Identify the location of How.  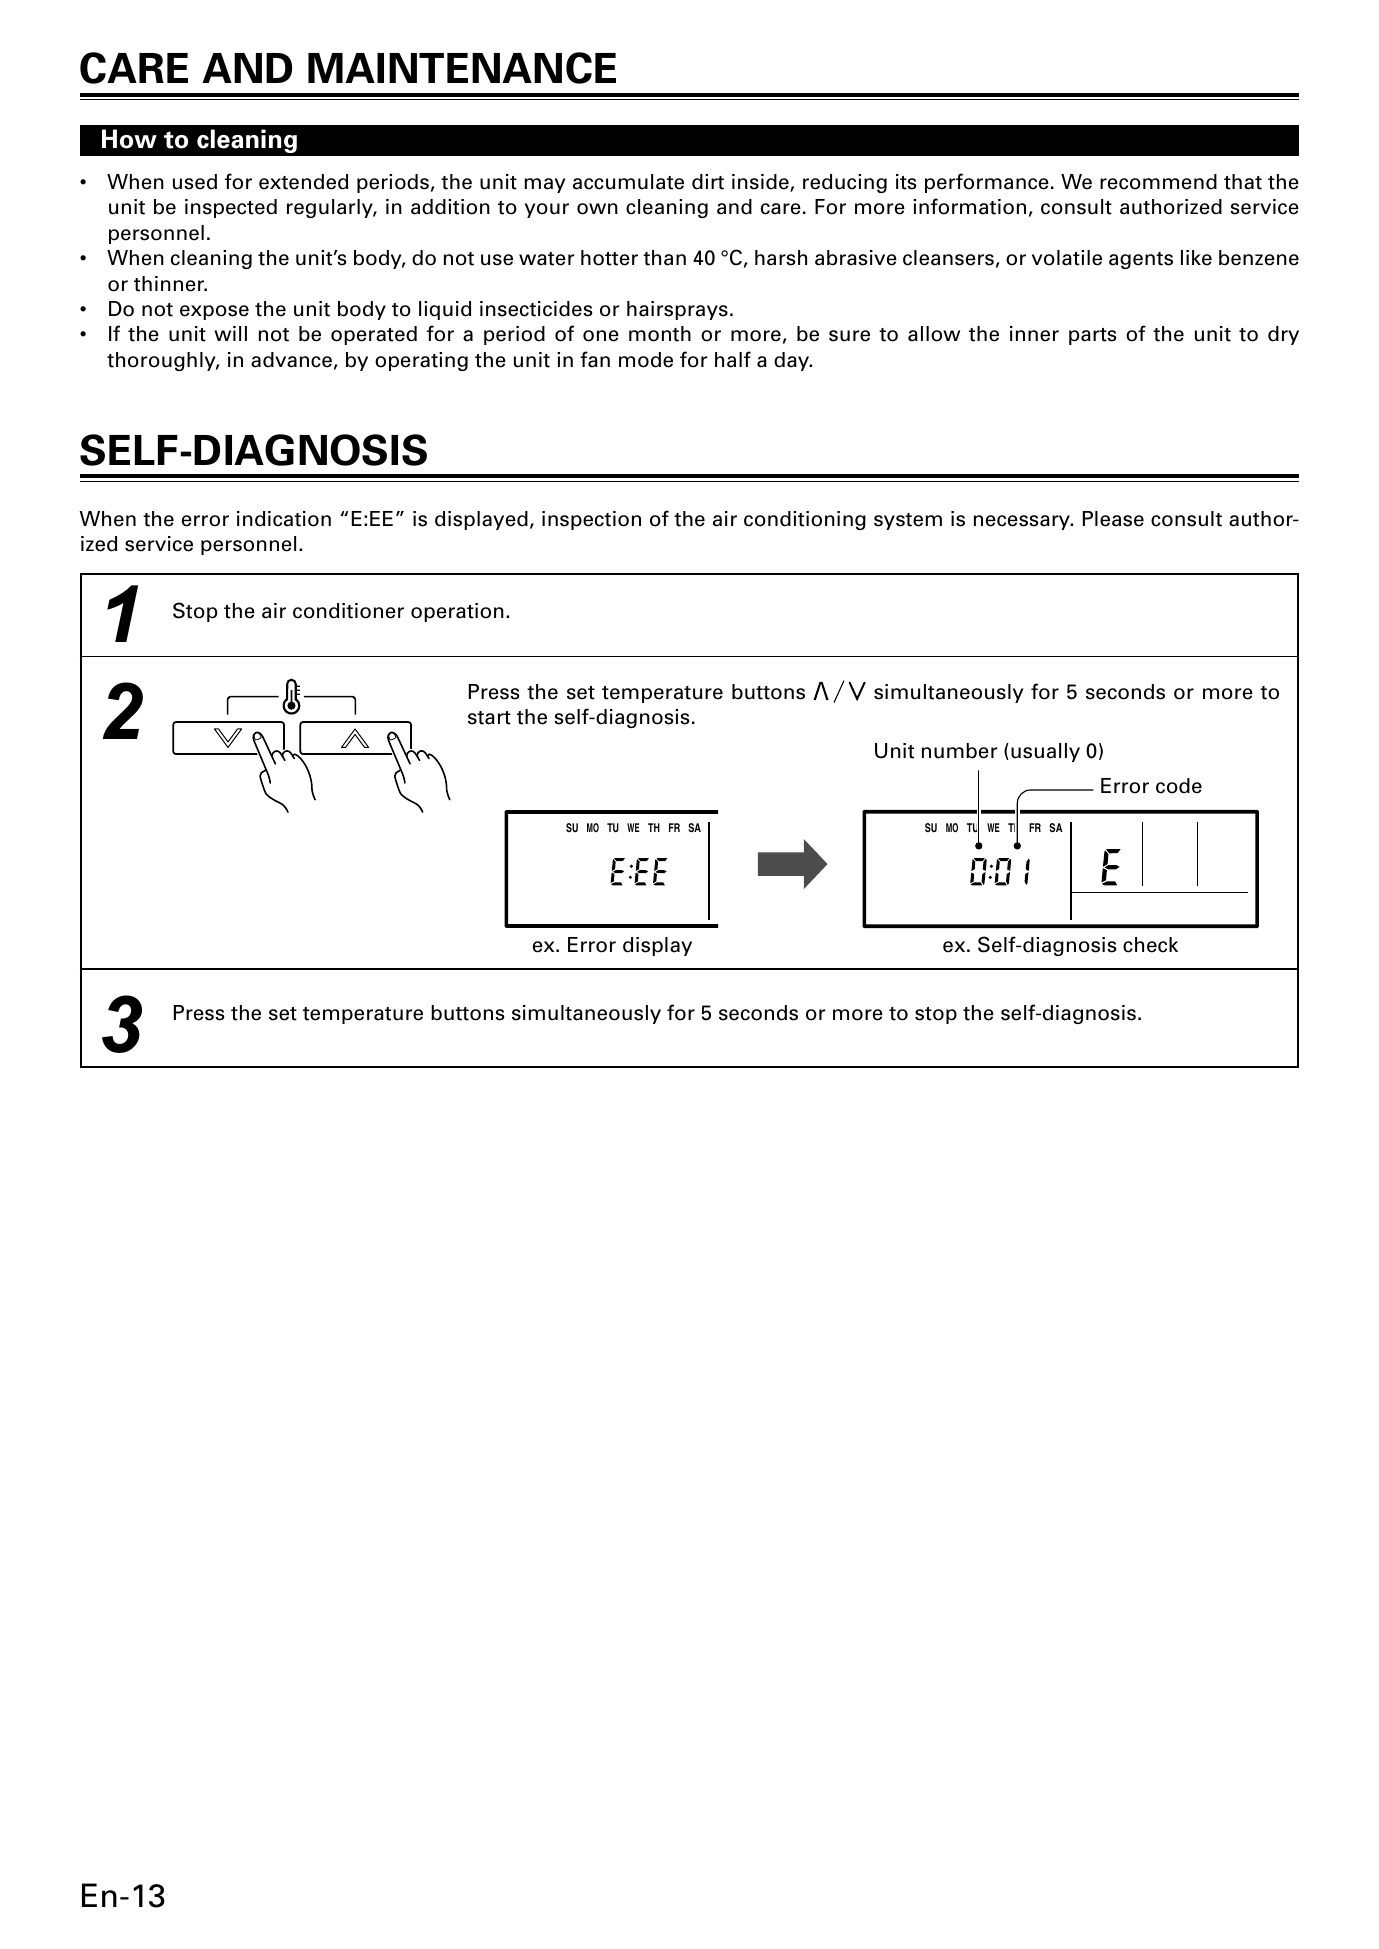
(129, 139).
